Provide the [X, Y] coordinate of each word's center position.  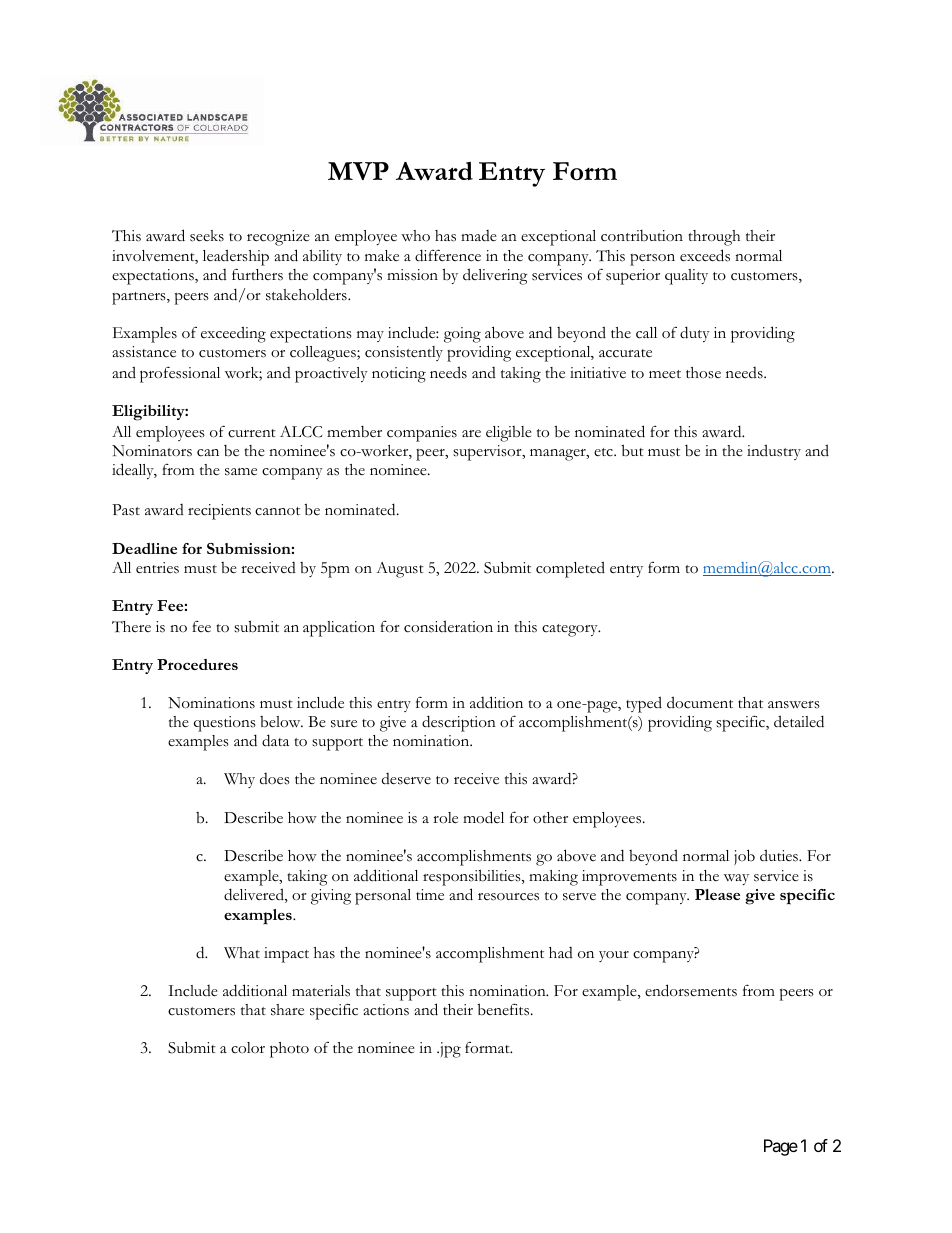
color [248, 1048]
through [714, 238]
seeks [207, 236]
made [479, 236]
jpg [449, 1050]
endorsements [691, 990]
